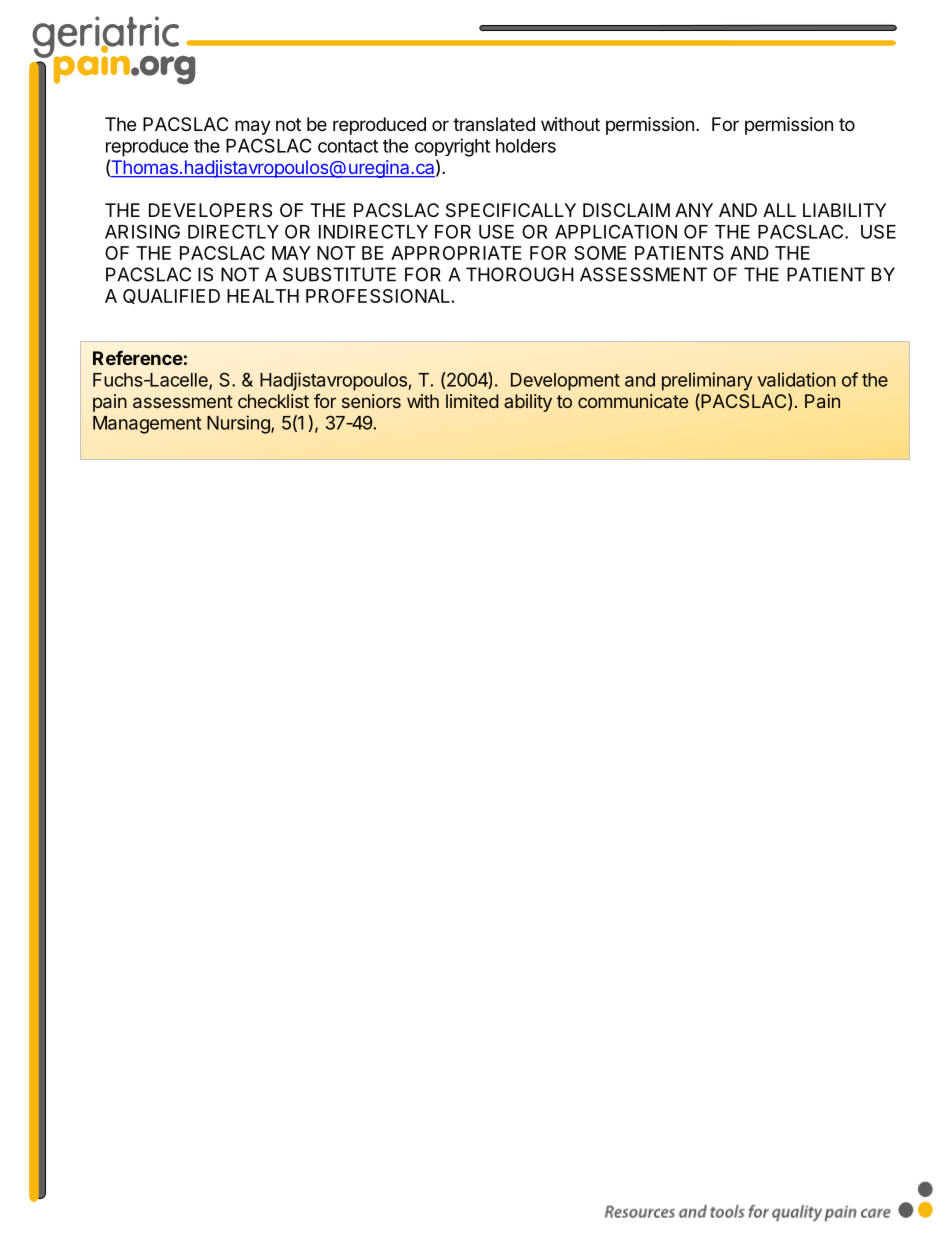  I want to click on translated, so click(494, 124).
